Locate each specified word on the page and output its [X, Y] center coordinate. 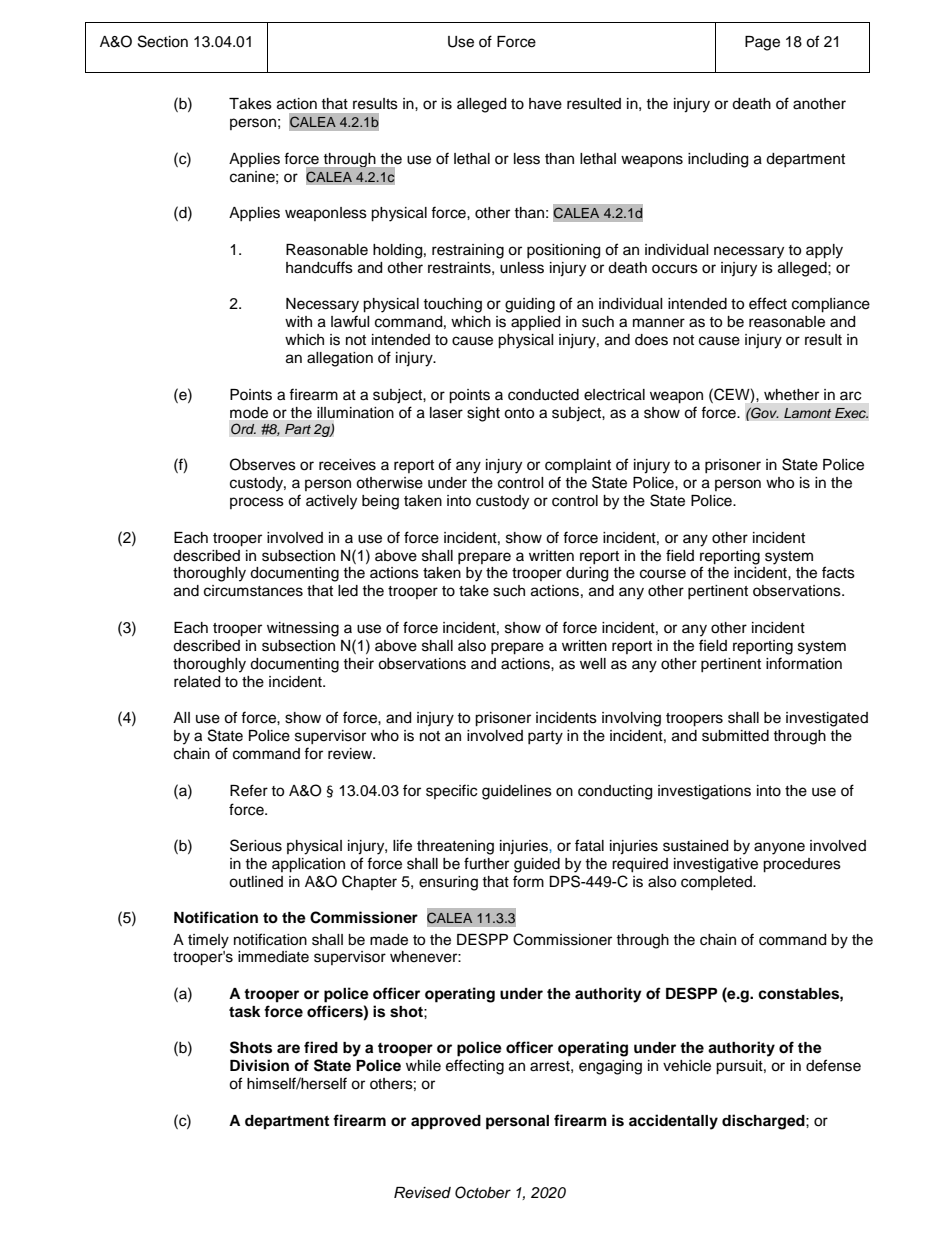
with [298, 321]
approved [446, 1122]
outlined [256, 882]
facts [838, 572]
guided [537, 865]
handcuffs [319, 267]
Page [762, 43]
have [545, 104]
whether [791, 395]
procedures [802, 865]
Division [259, 1065]
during [587, 574]
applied [535, 323]
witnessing [303, 629]
